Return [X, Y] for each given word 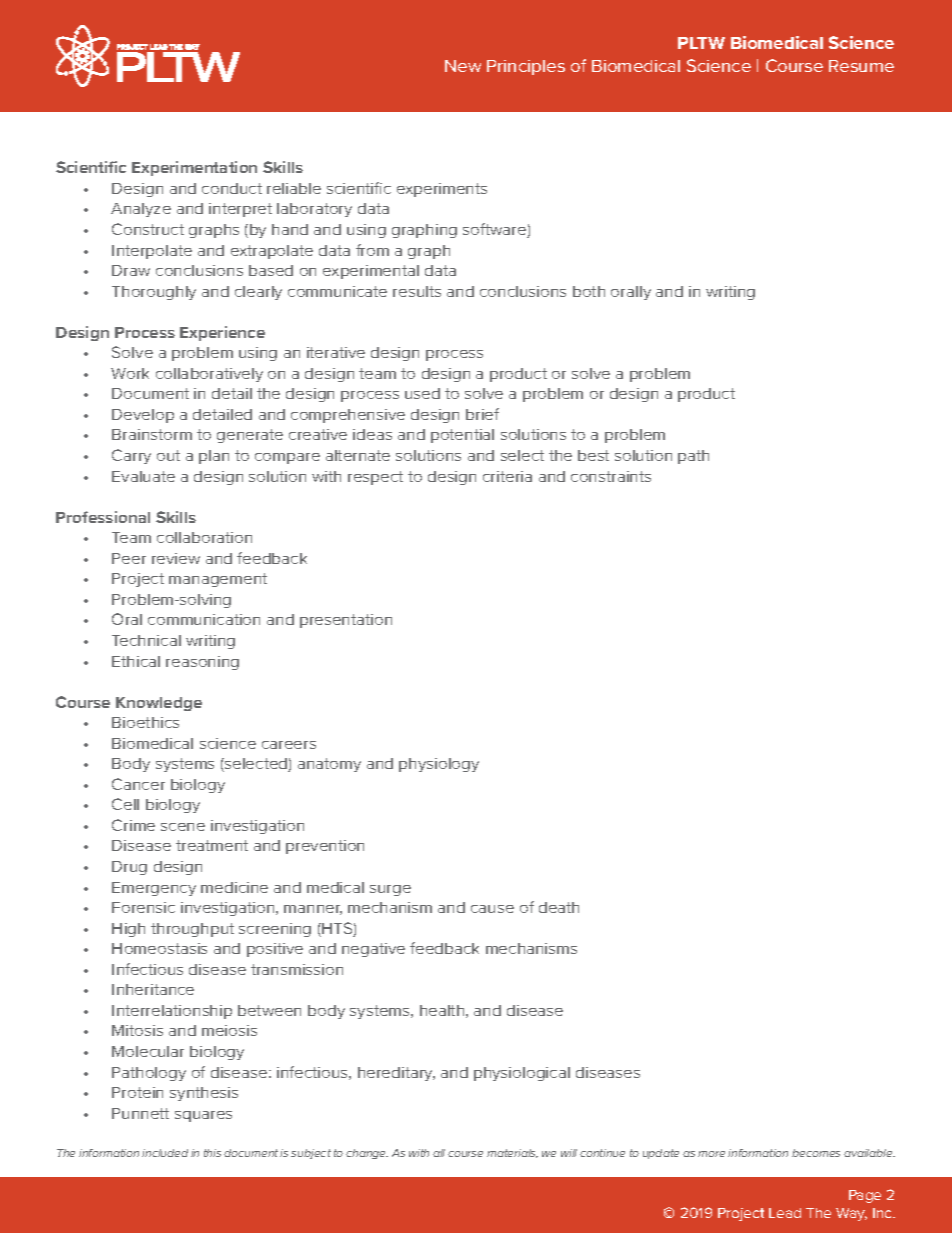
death [559, 907]
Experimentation [194, 168]
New [463, 66]
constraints [611, 476]
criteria [507, 476]
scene [183, 827]
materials [512, 1153]
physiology [439, 765]
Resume [861, 66]
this [212, 1153]
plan [214, 457]
